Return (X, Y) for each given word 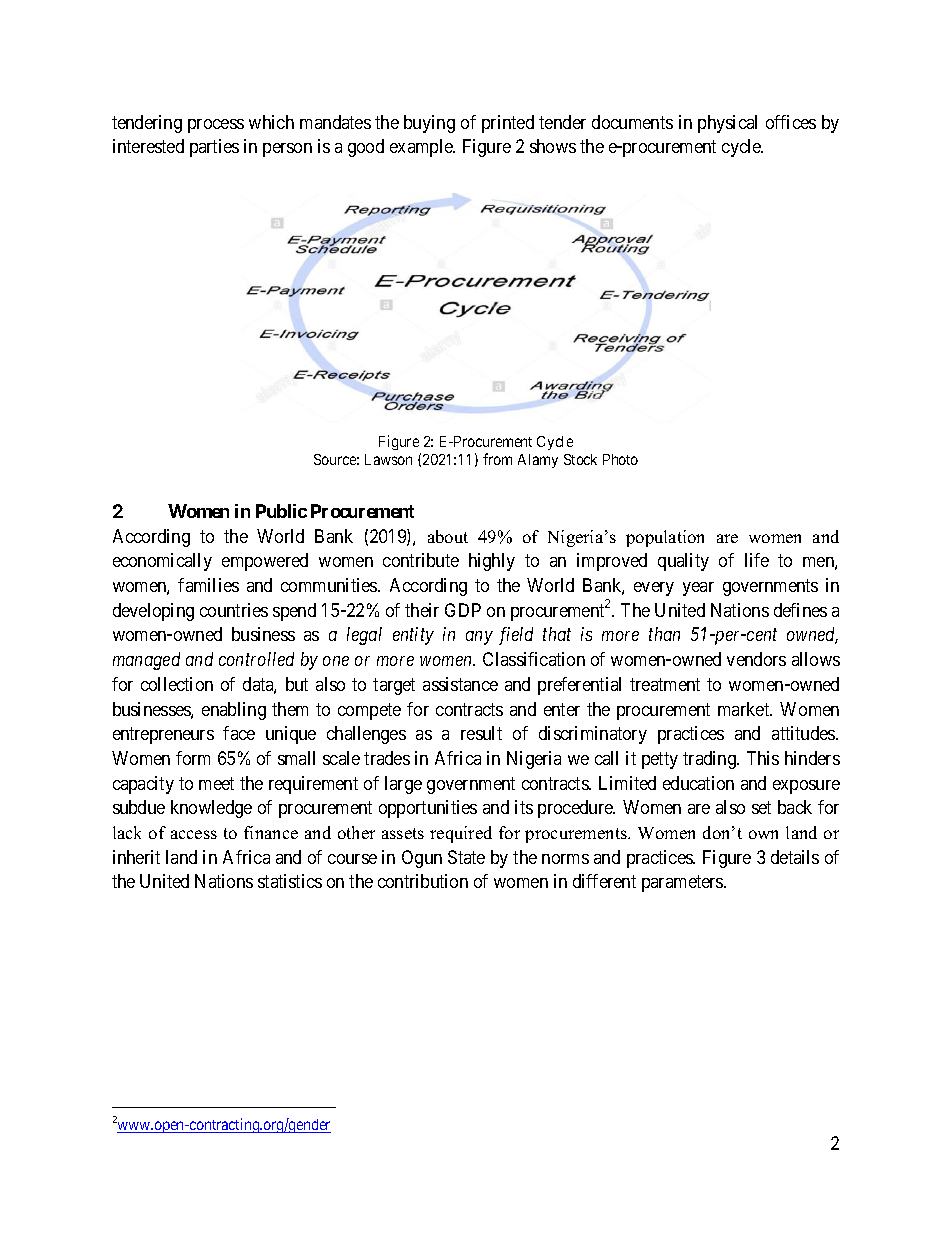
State (466, 857)
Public (281, 511)
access (194, 834)
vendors (756, 659)
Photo (620, 459)
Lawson (388, 459)
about (448, 536)
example (422, 148)
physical (727, 124)
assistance (460, 684)
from (497, 459)
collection (177, 684)
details (795, 857)
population (665, 538)
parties (214, 148)
